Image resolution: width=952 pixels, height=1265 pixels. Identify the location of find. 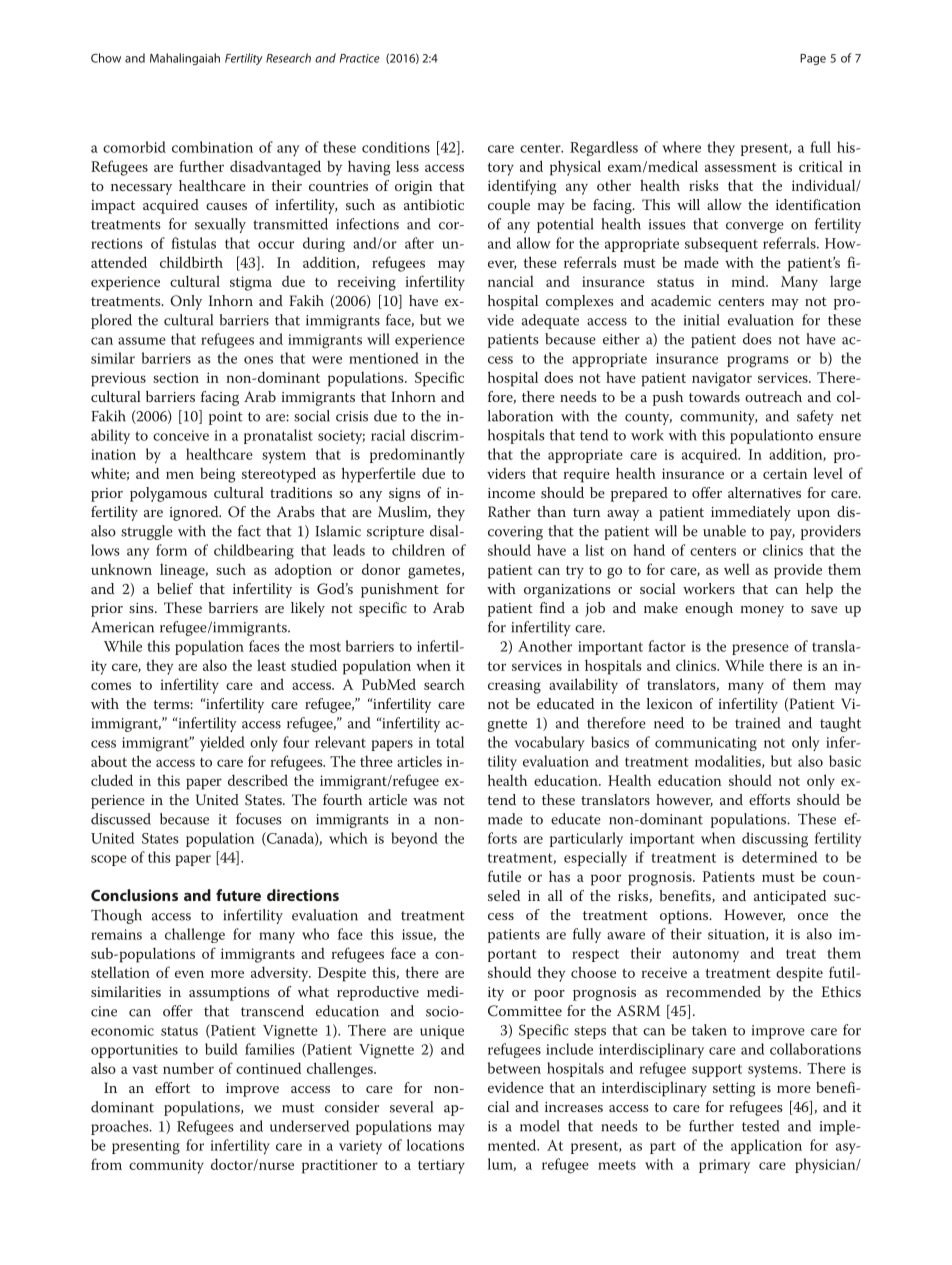
(552, 607).
